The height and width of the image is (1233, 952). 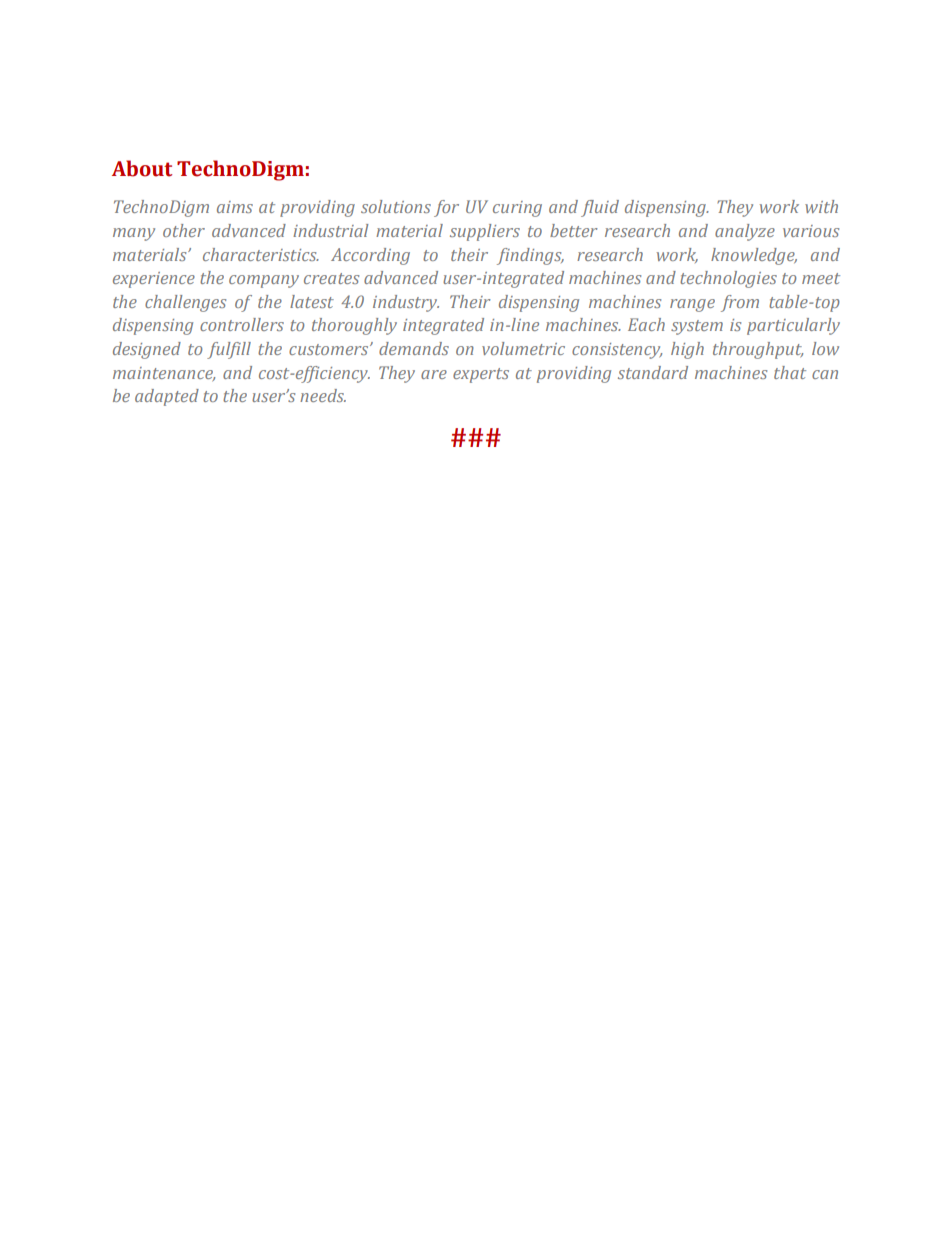 I want to click on for, so click(x=446, y=208).
